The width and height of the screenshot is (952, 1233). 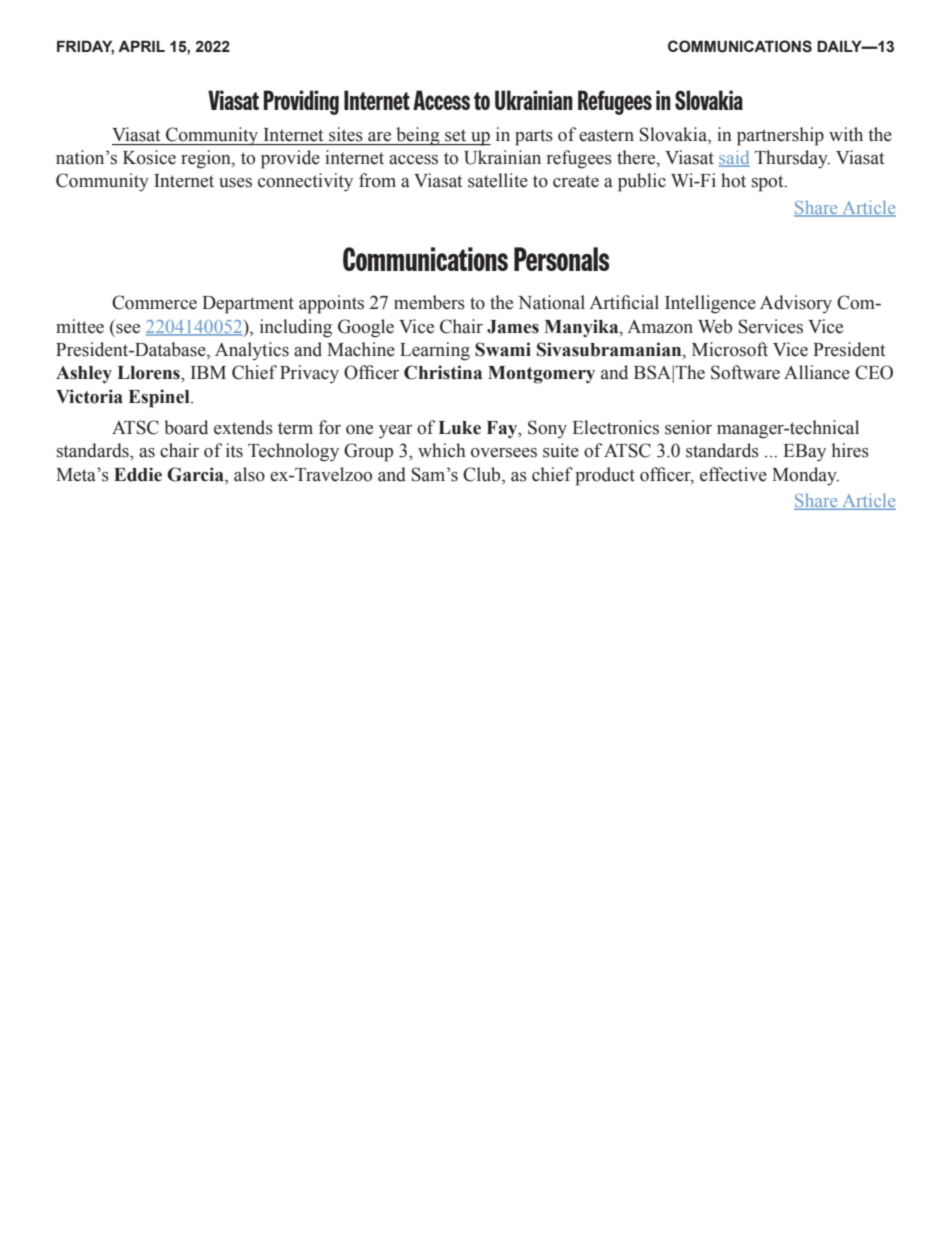 I want to click on APRIL, so click(x=141, y=46).
